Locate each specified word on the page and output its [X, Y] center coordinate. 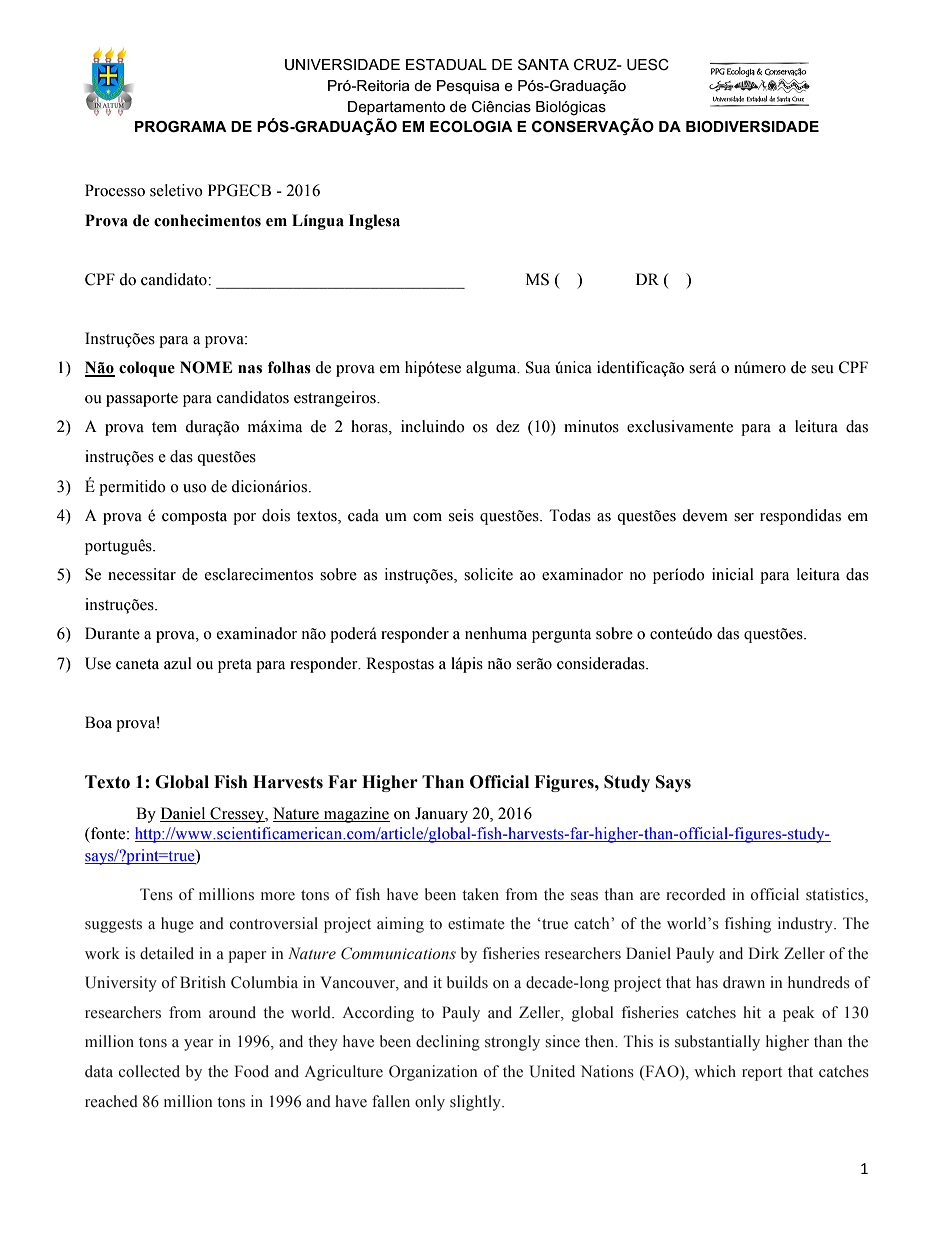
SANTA [543, 64]
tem [164, 427]
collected [149, 1071]
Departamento [396, 108]
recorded [696, 894]
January [441, 815]
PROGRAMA [181, 126]
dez [507, 426]
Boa [98, 722]
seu [822, 369]
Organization [433, 1073]
